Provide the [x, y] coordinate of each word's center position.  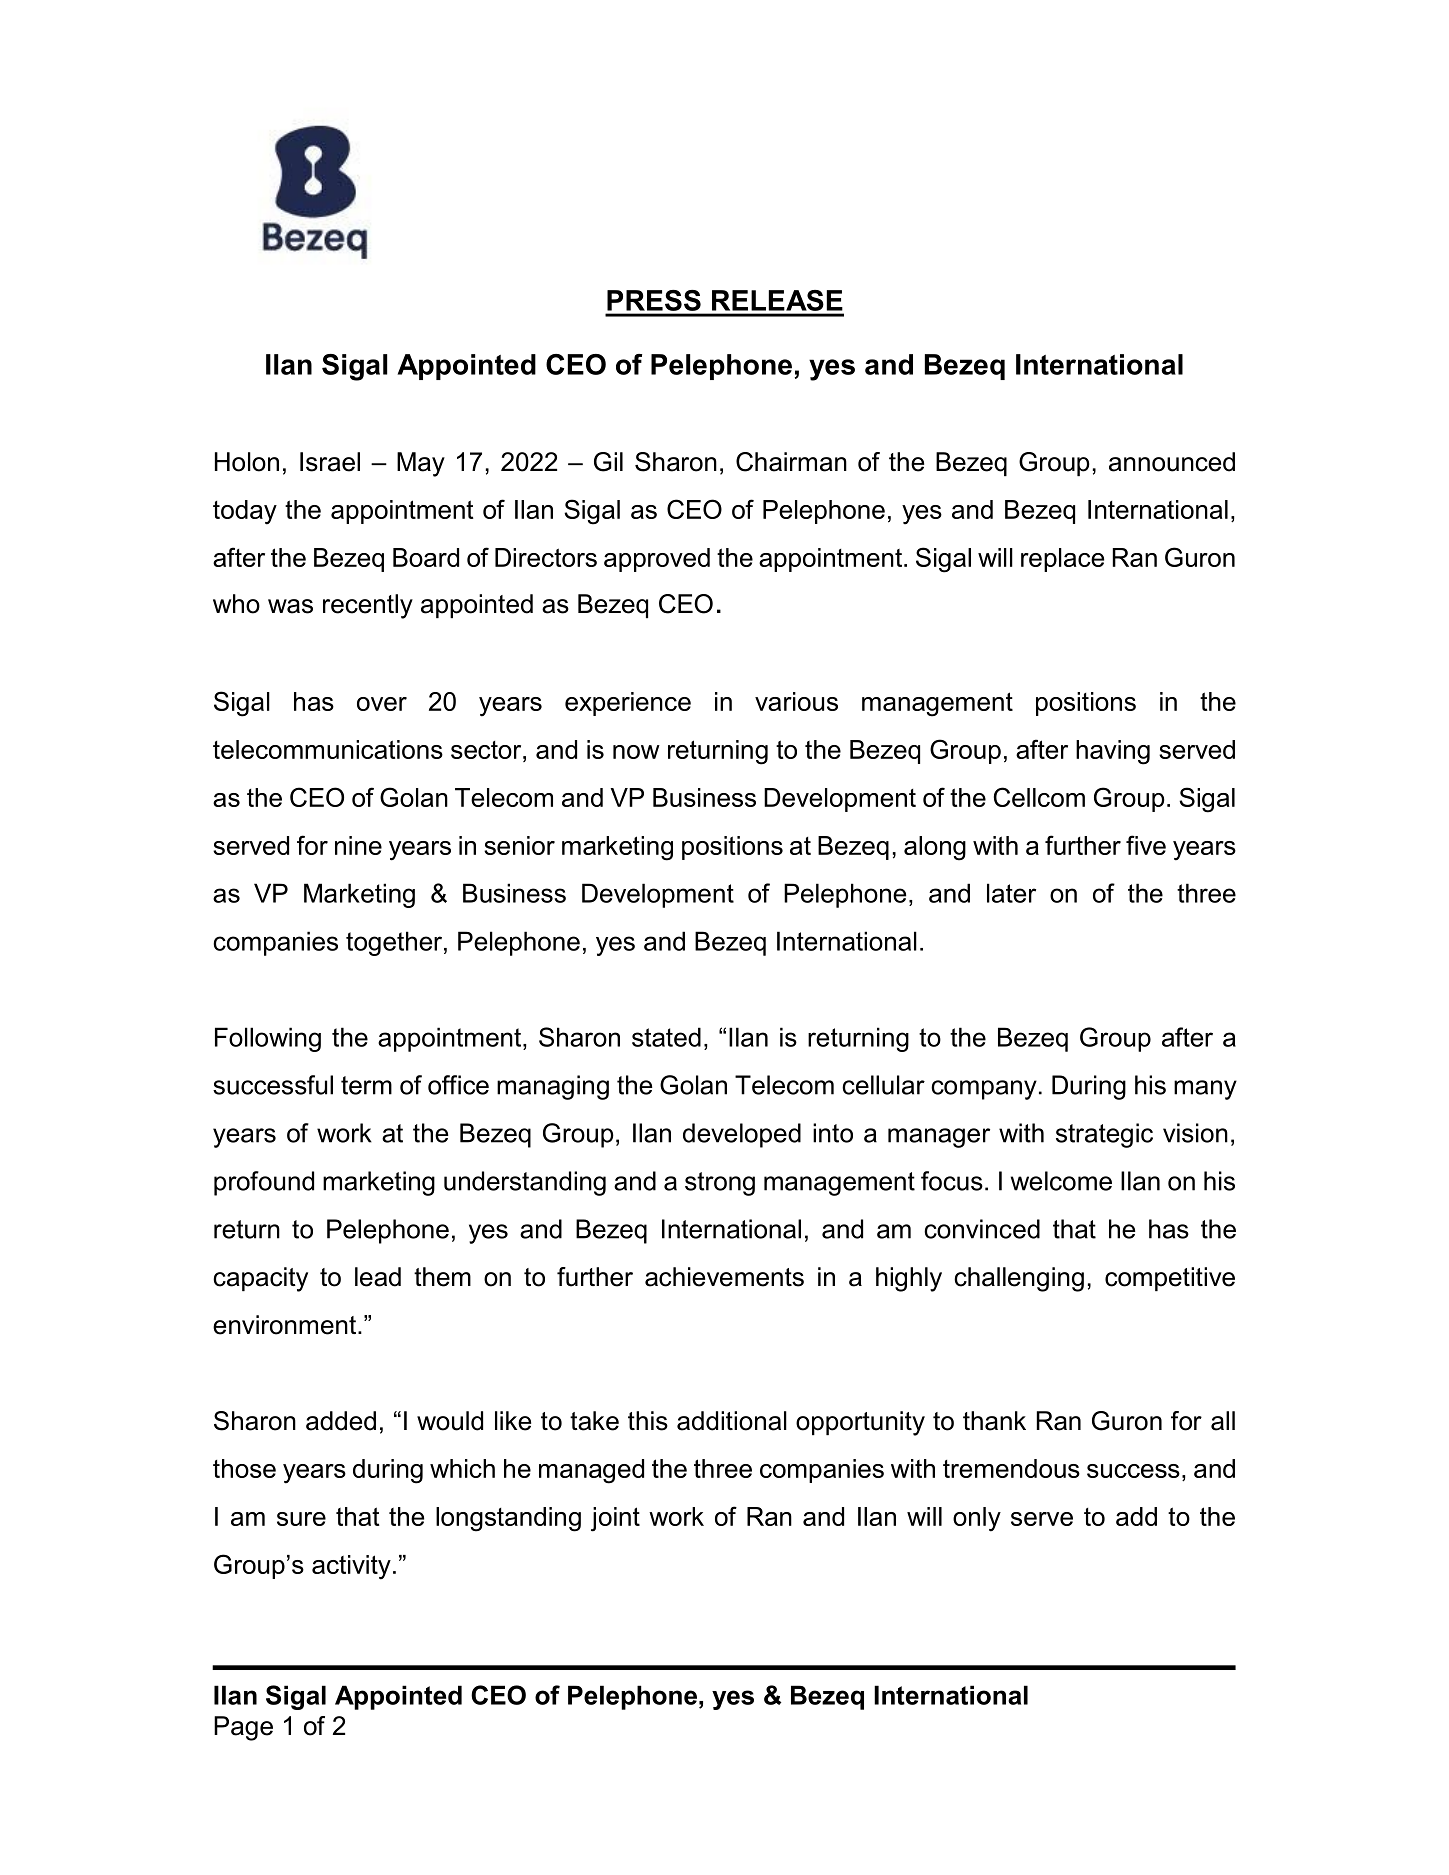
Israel [330, 462]
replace [1062, 560]
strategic [1104, 1135]
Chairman [791, 462]
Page [243, 1728]
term [366, 1085]
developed [742, 1135]
